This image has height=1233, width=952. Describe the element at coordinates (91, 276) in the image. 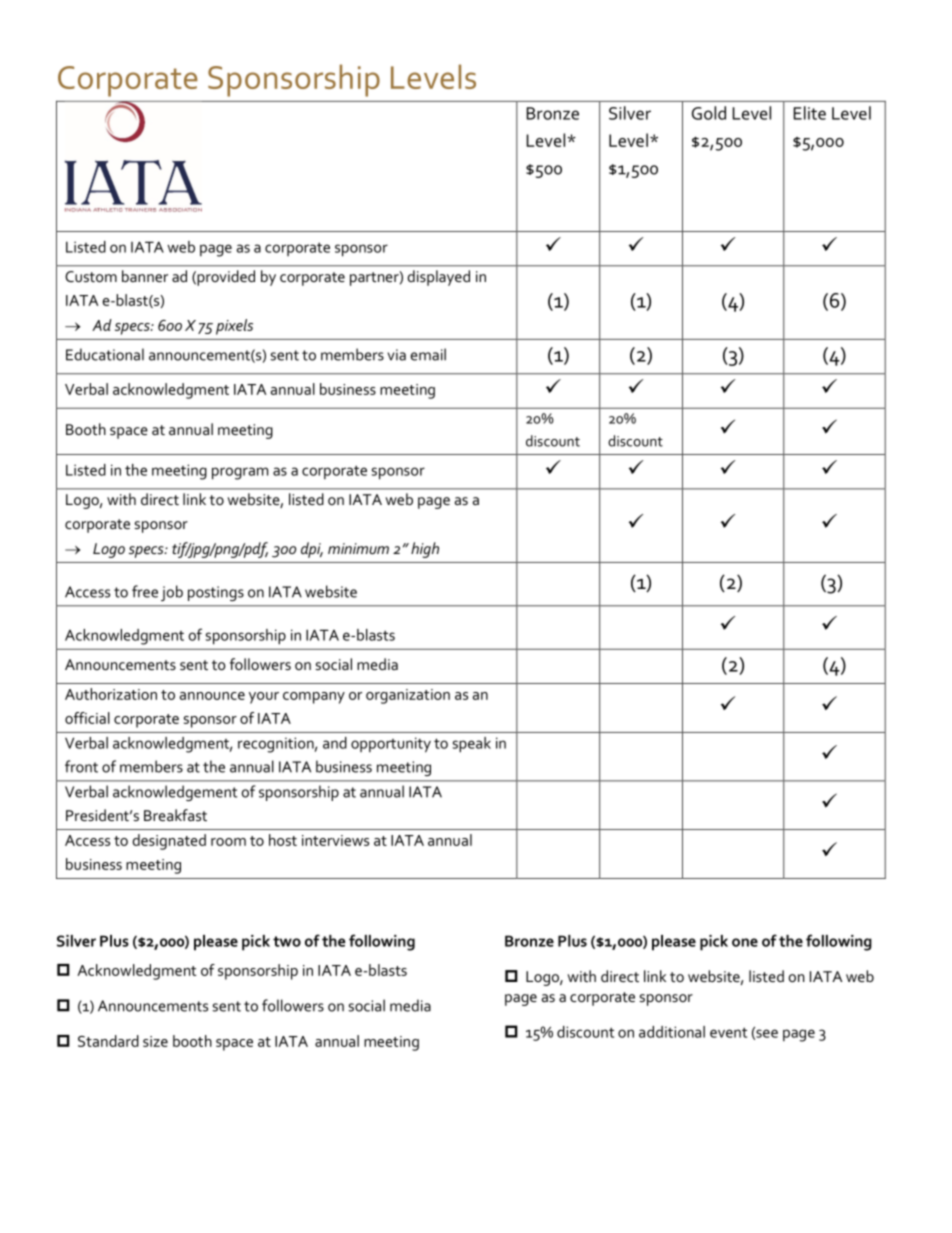

I see `Custom` at that location.
